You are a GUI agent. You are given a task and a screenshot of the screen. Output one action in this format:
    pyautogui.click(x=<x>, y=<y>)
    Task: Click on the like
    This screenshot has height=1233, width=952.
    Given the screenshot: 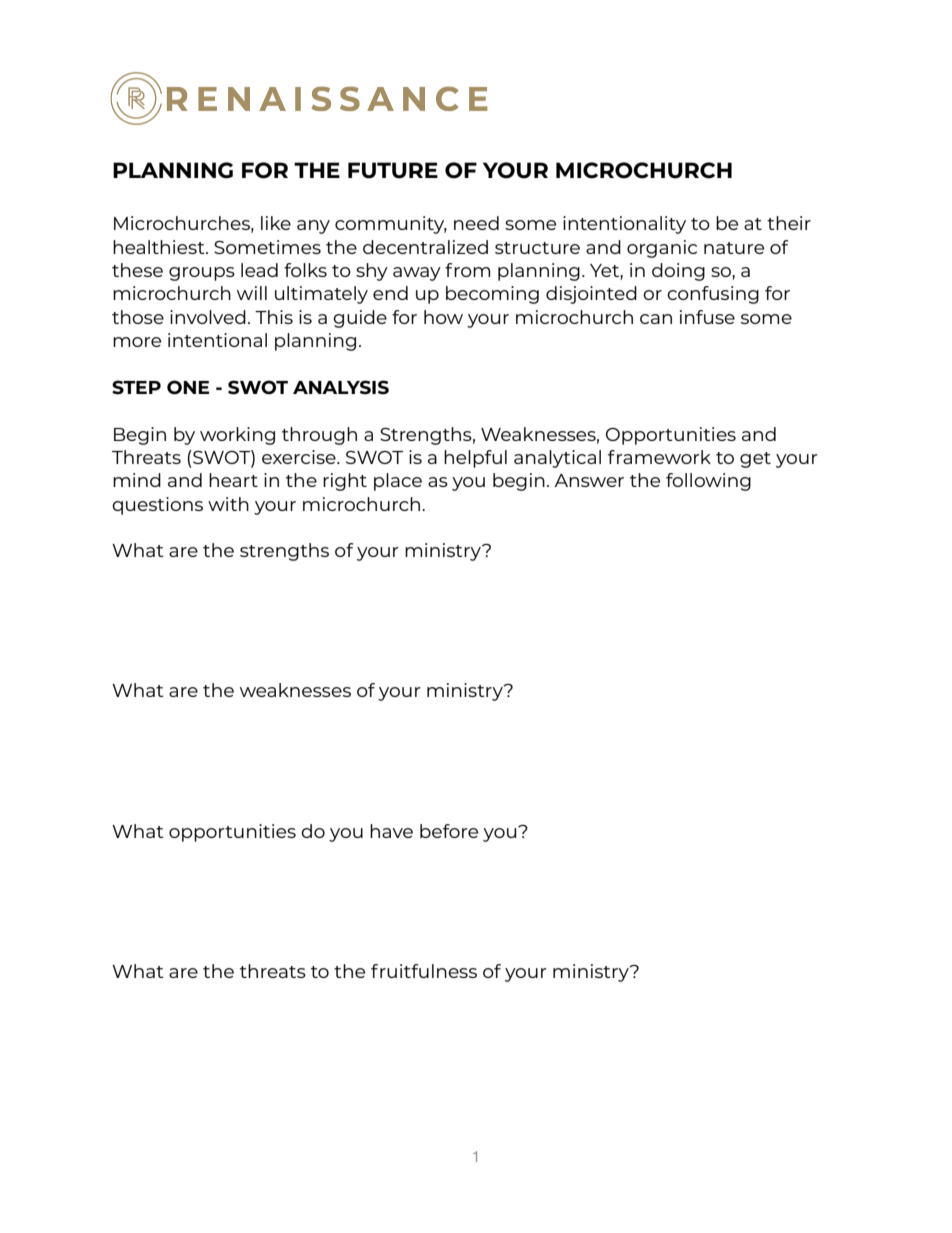 What is the action you would take?
    pyautogui.click(x=276, y=223)
